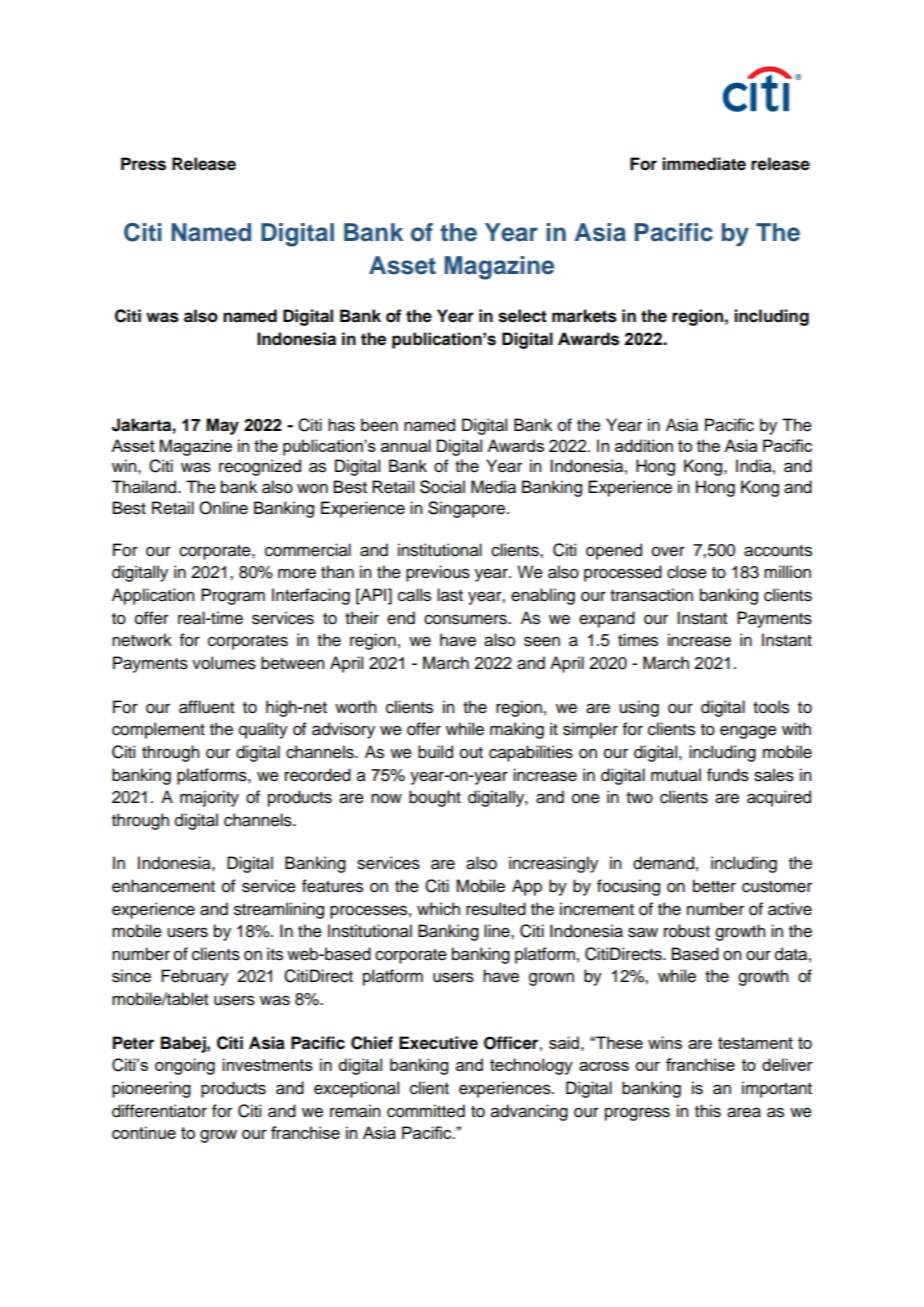  Describe the element at coordinates (435, 798) in the screenshot. I see `bought` at that location.
